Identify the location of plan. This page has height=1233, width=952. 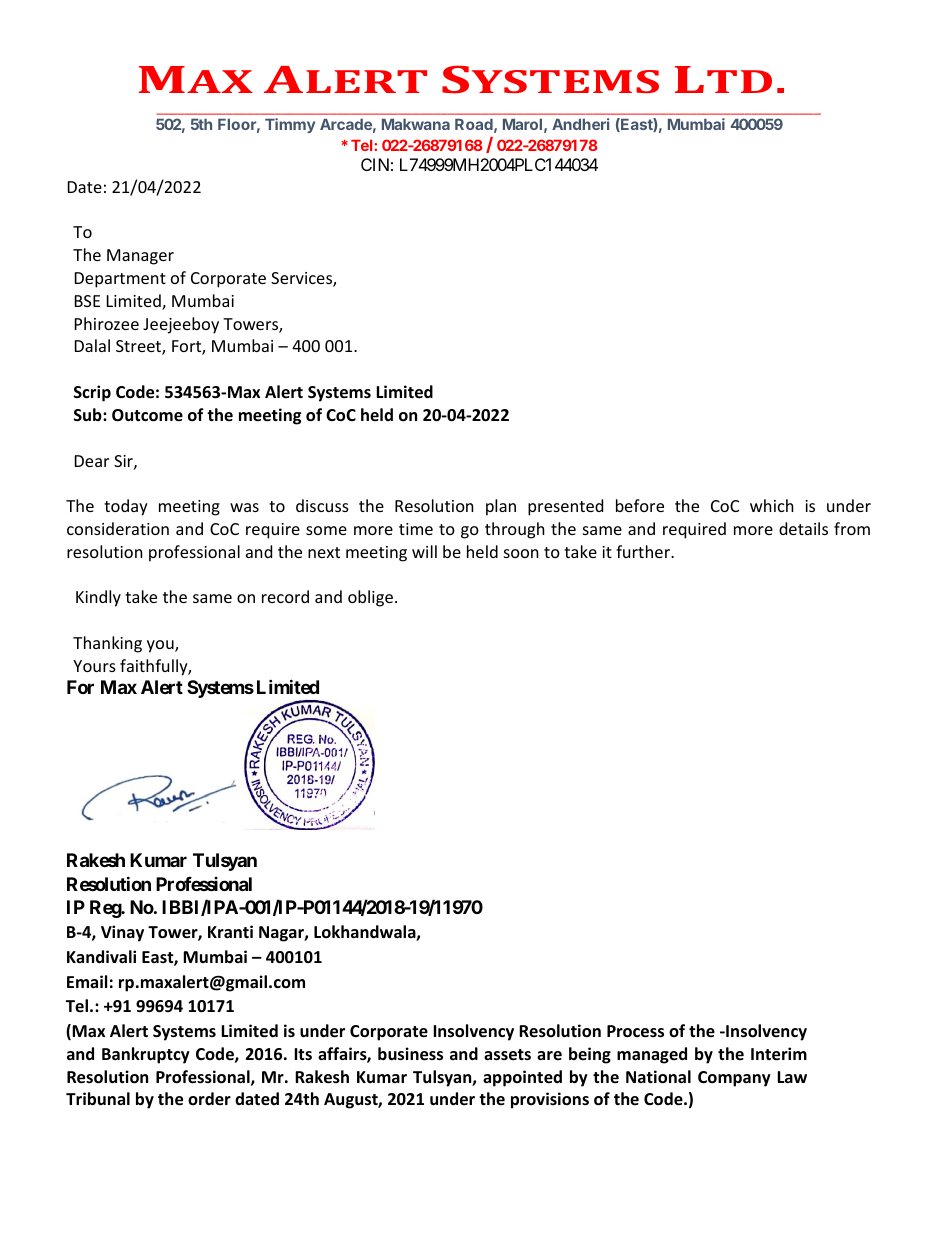
(501, 507).
